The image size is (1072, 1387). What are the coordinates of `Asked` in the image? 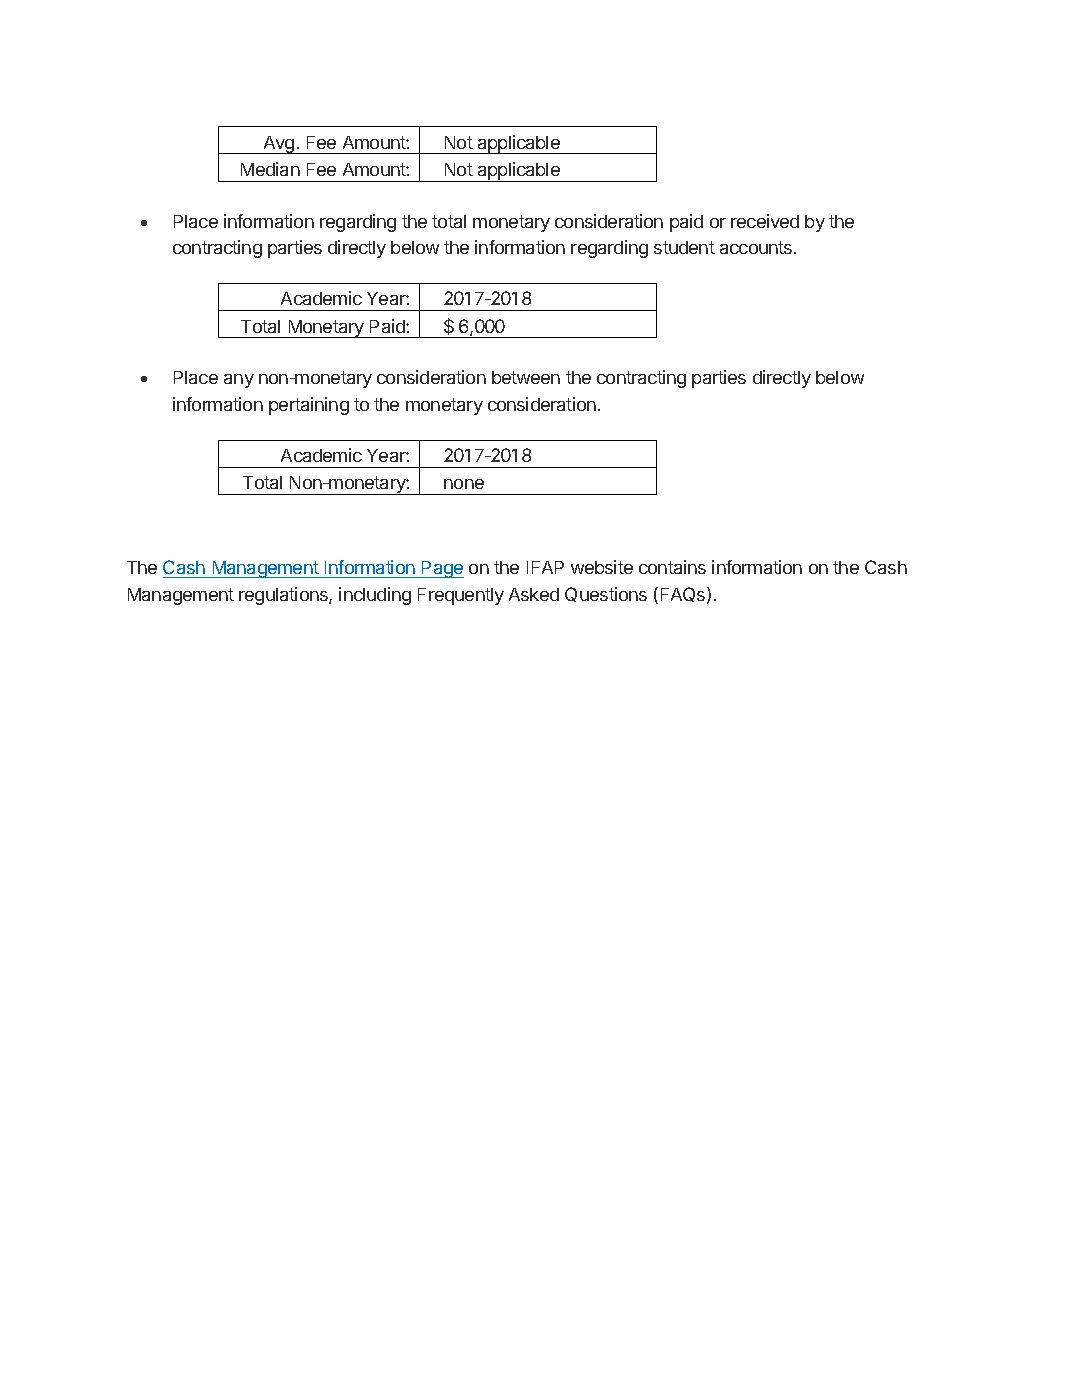 It's located at (534, 594).
